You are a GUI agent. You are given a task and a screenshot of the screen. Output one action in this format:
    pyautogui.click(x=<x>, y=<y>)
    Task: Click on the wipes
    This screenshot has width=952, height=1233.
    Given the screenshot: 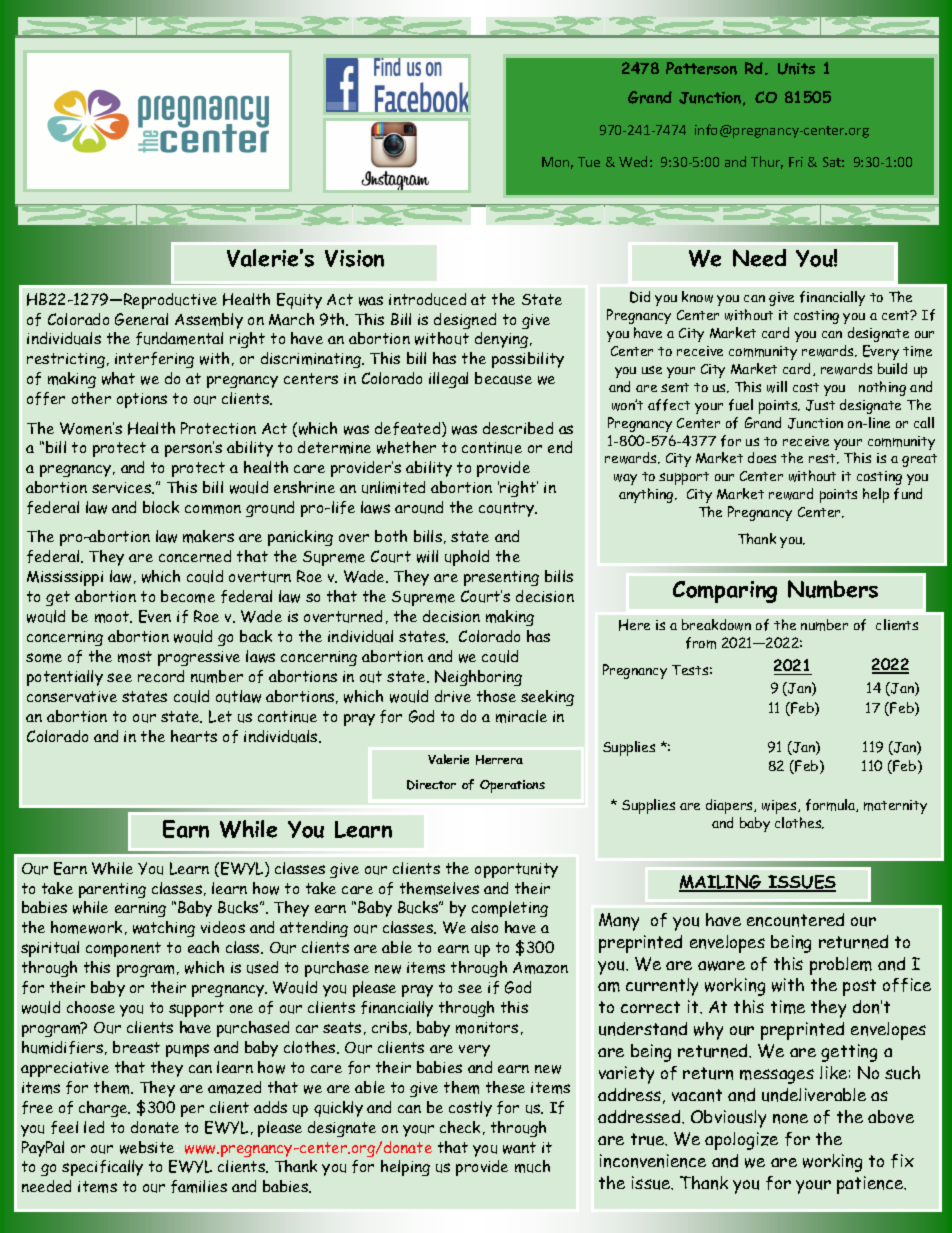 What is the action you would take?
    pyautogui.click(x=780, y=807)
